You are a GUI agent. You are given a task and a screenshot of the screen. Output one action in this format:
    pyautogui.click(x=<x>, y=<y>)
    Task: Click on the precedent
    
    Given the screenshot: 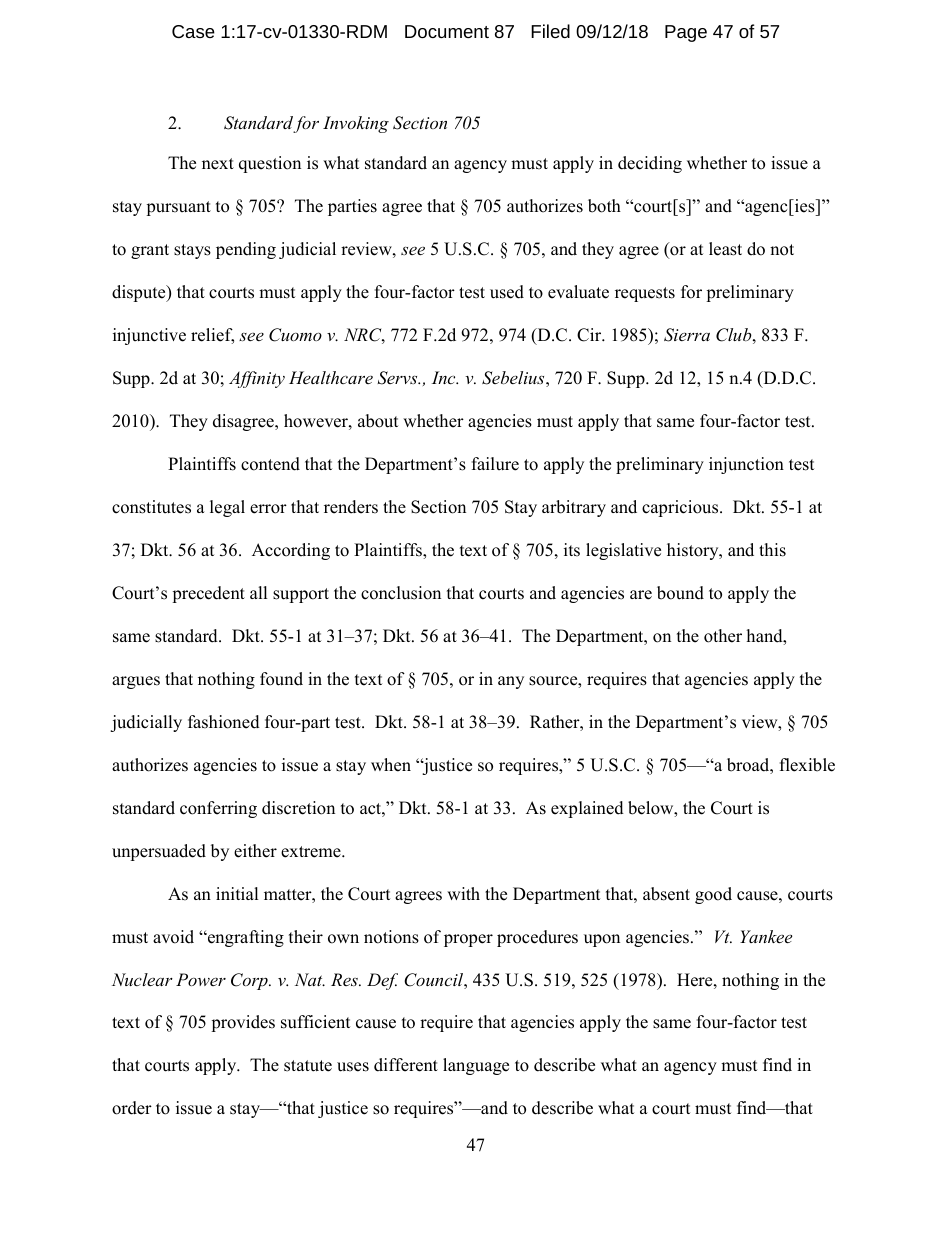 What is the action you would take?
    pyautogui.click(x=208, y=594)
